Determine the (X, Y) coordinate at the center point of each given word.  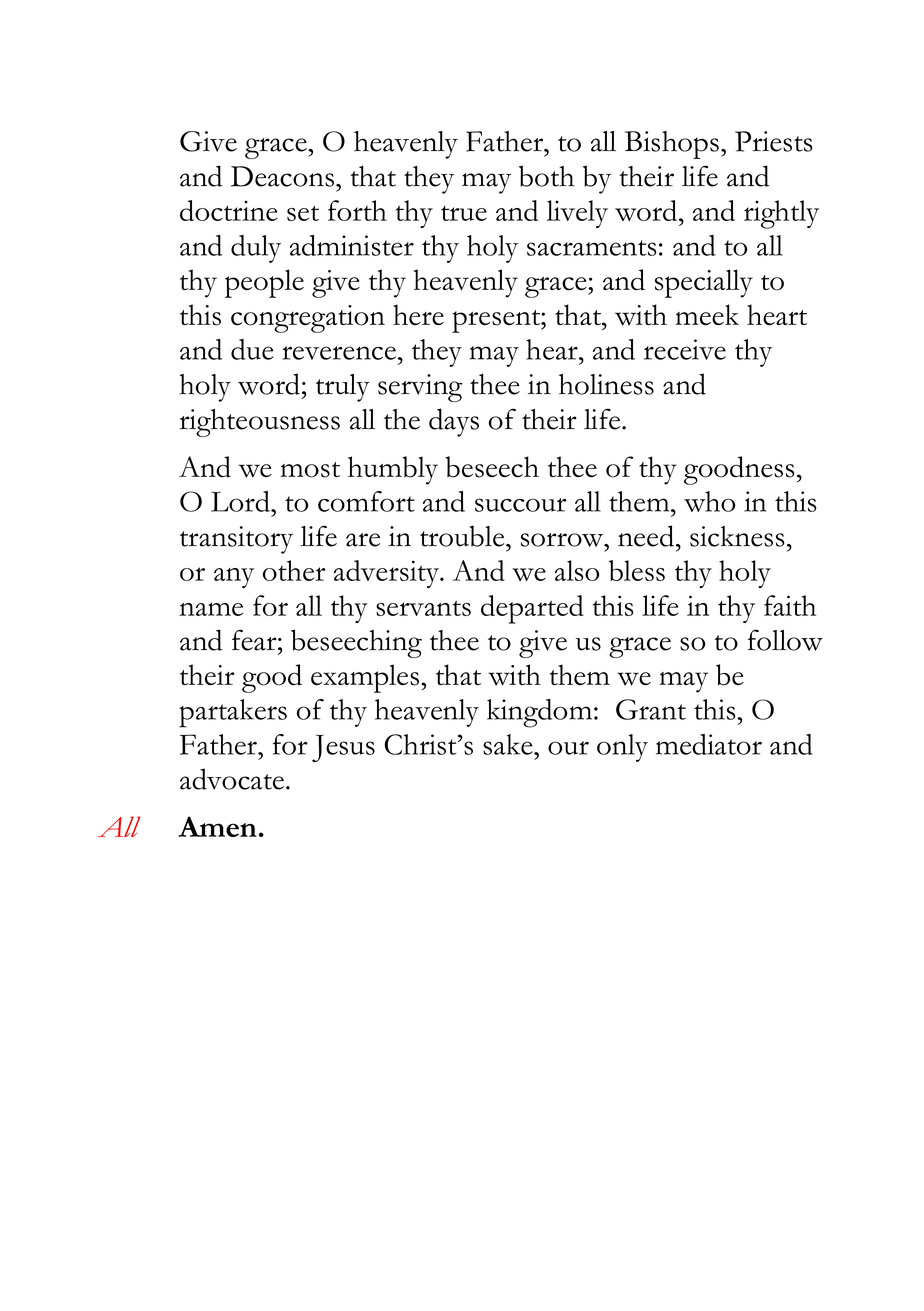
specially (704, 283)
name (211, 609)
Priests (773, 141)
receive (685, 349)
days (454, 422)
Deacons (282, 176)
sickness (737, 536)
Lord (241, 501)
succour (521, 505)
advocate (232, 779)
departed (532, 609)
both (546, 176)
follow (785, 640)
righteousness (260, 423)
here (418, 314)
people (264, 283)
